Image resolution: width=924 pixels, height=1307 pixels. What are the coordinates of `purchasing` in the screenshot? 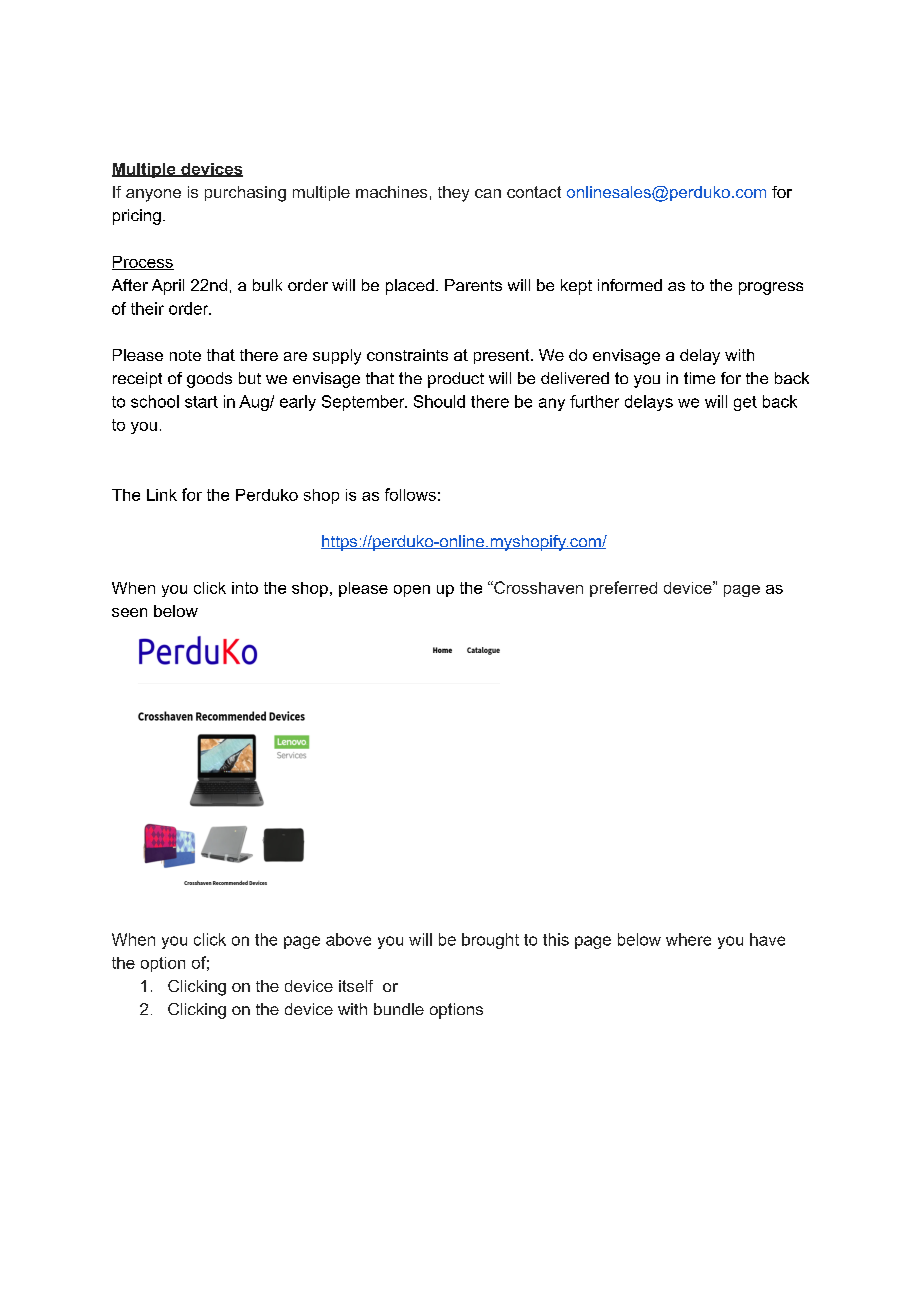 It's located at (245, 194).
